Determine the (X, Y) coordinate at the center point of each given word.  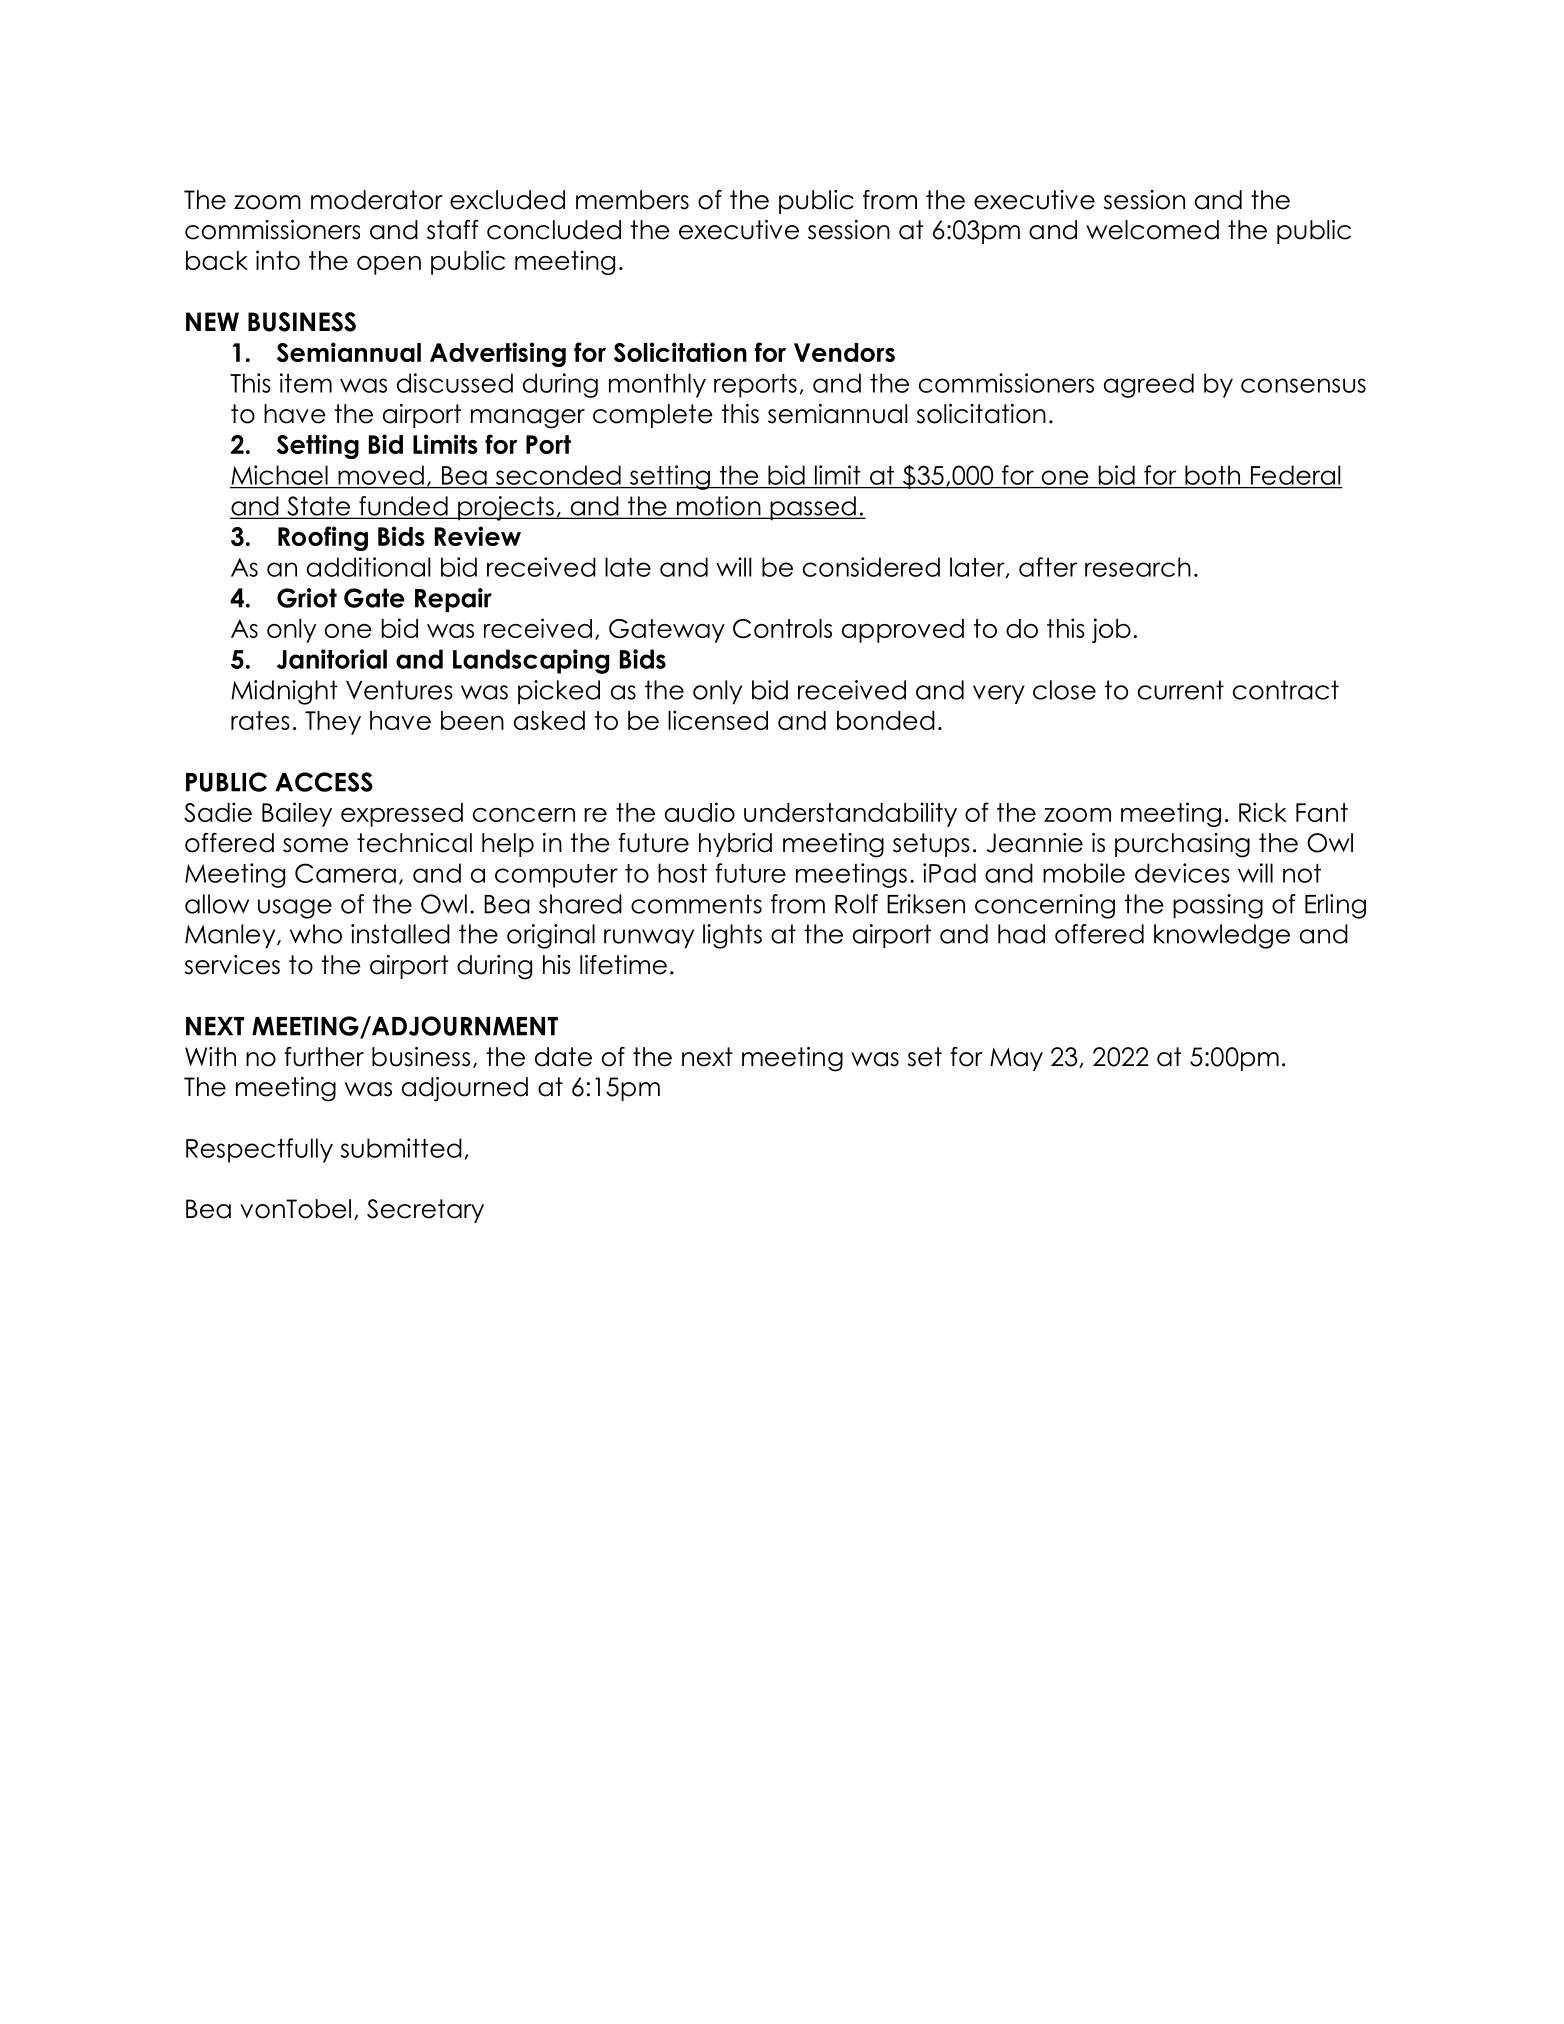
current (1181, 690)
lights (732, 936)
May (1016, 1059)
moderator (377, 200)
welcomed (1152, 230)
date (563, 1057)
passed (813, 508)
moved (381, 475)
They (333, 723)
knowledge (1222, 936)
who (316, 934)
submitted (401, 1148)
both (1212, 475)
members (632, 200)
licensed (718, 720)
